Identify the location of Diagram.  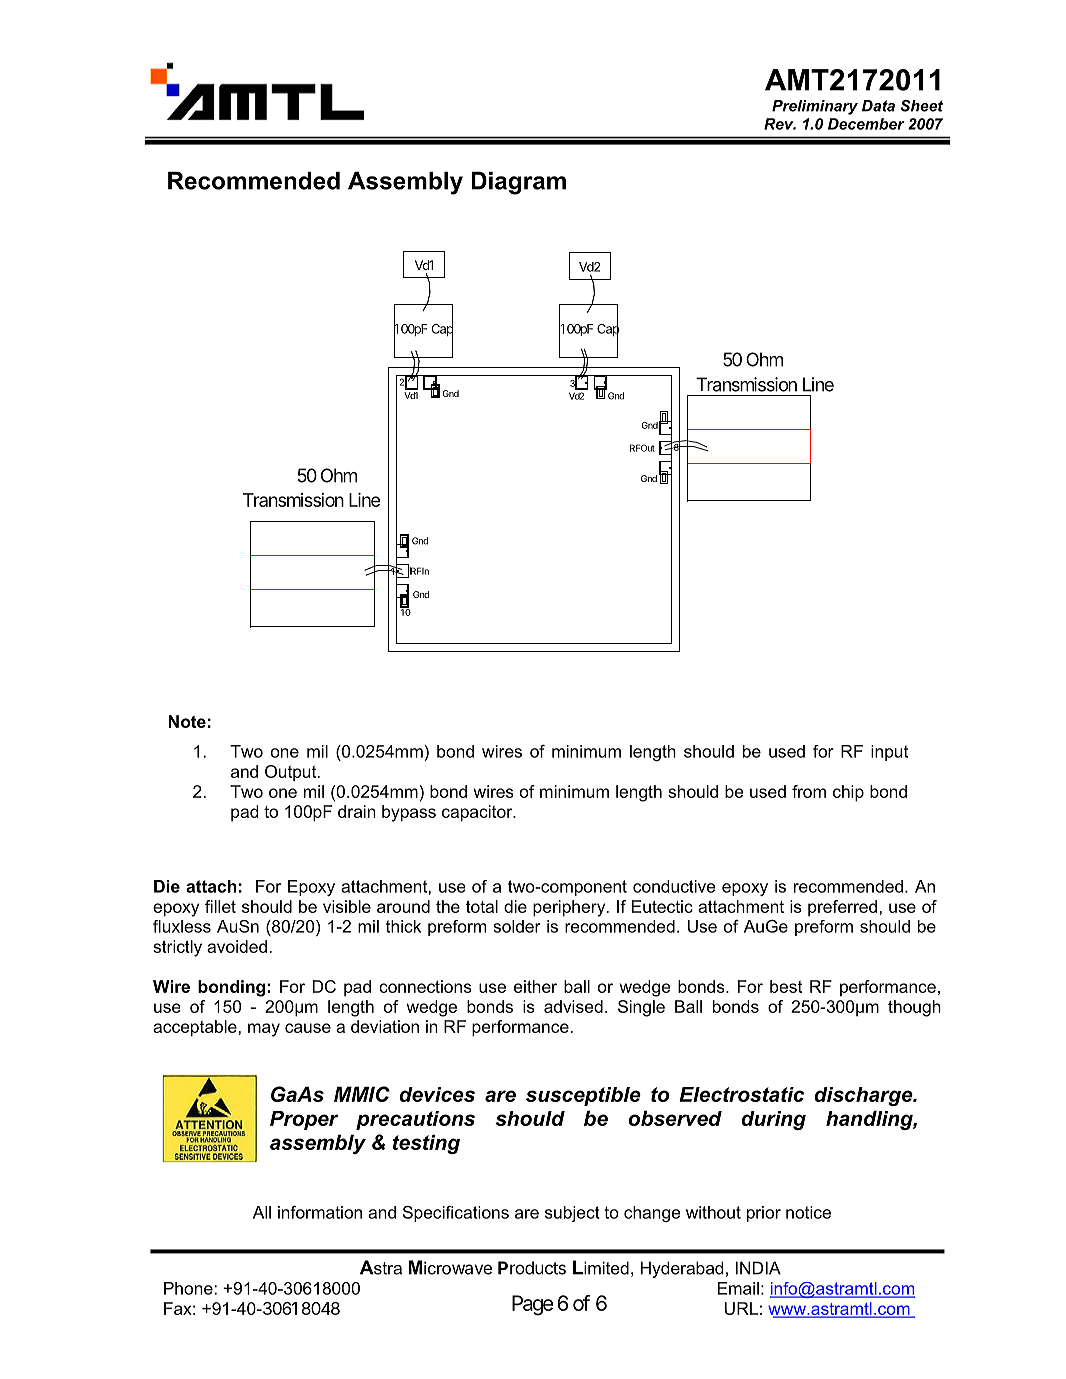
(518, 183).
